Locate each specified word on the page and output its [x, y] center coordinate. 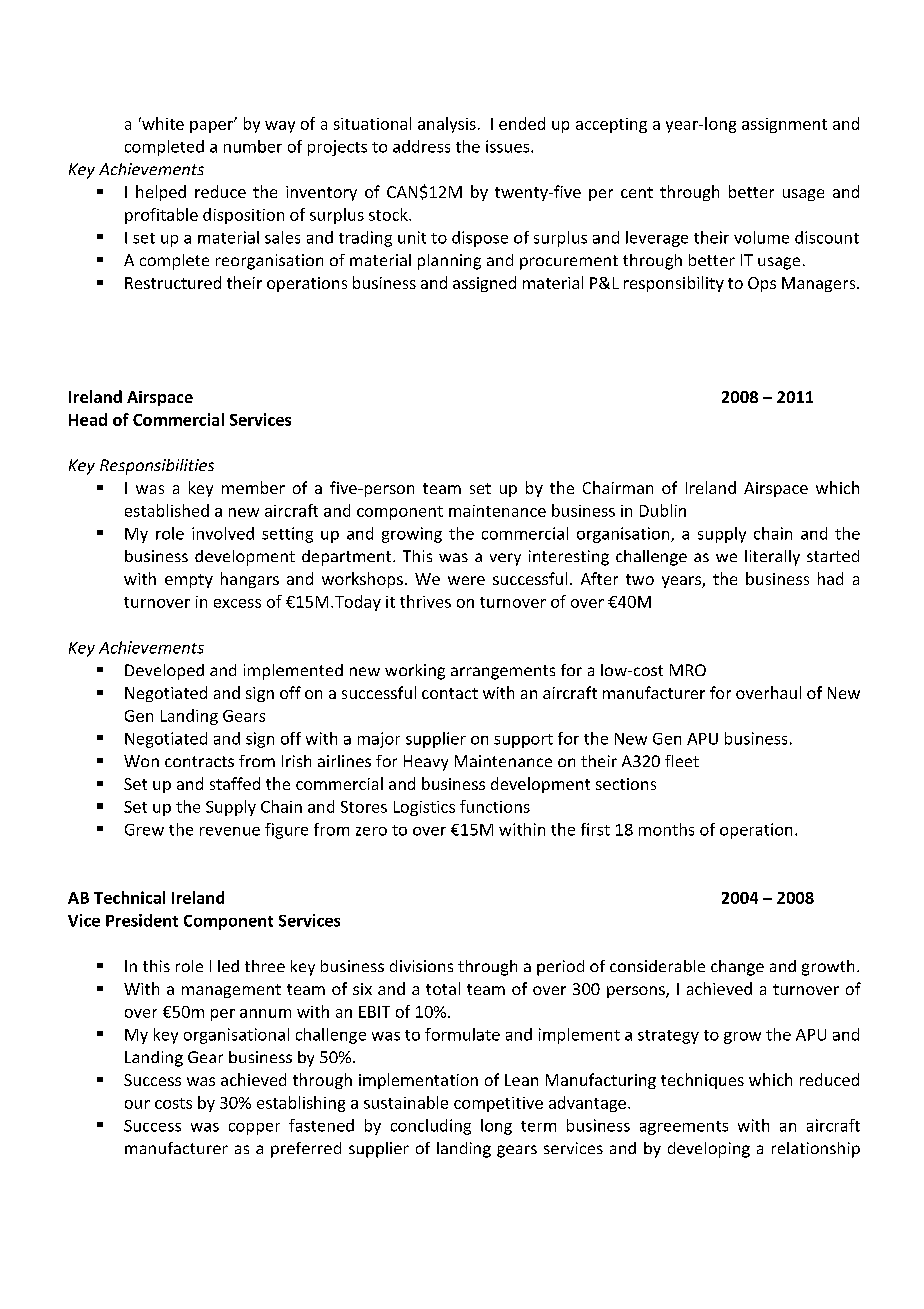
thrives [425, 601]
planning [449, 262]
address [421, 146]
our [137, 1104]
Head [88, 419]
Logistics [424, 808]
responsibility [674, 284]
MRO [688, 670]
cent [637, 192]
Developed [164, 672]
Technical [129, 897]
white [162, 123]
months [666, 829]
